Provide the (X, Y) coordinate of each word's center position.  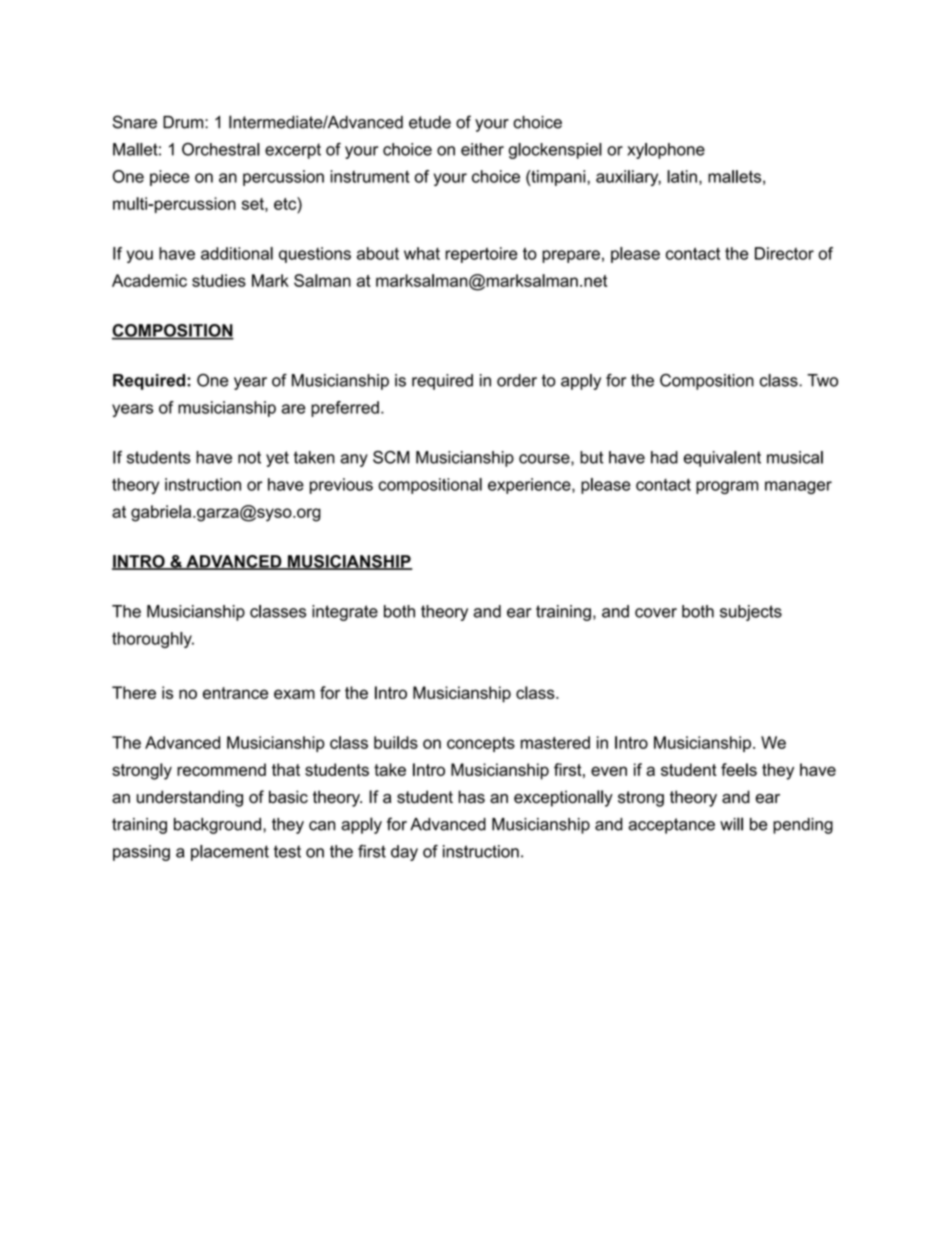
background (217, 826)
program (727, 487)
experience (530, 486)
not (249, 457)
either (482, 149)
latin (682, 176)
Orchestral (221, 149)
